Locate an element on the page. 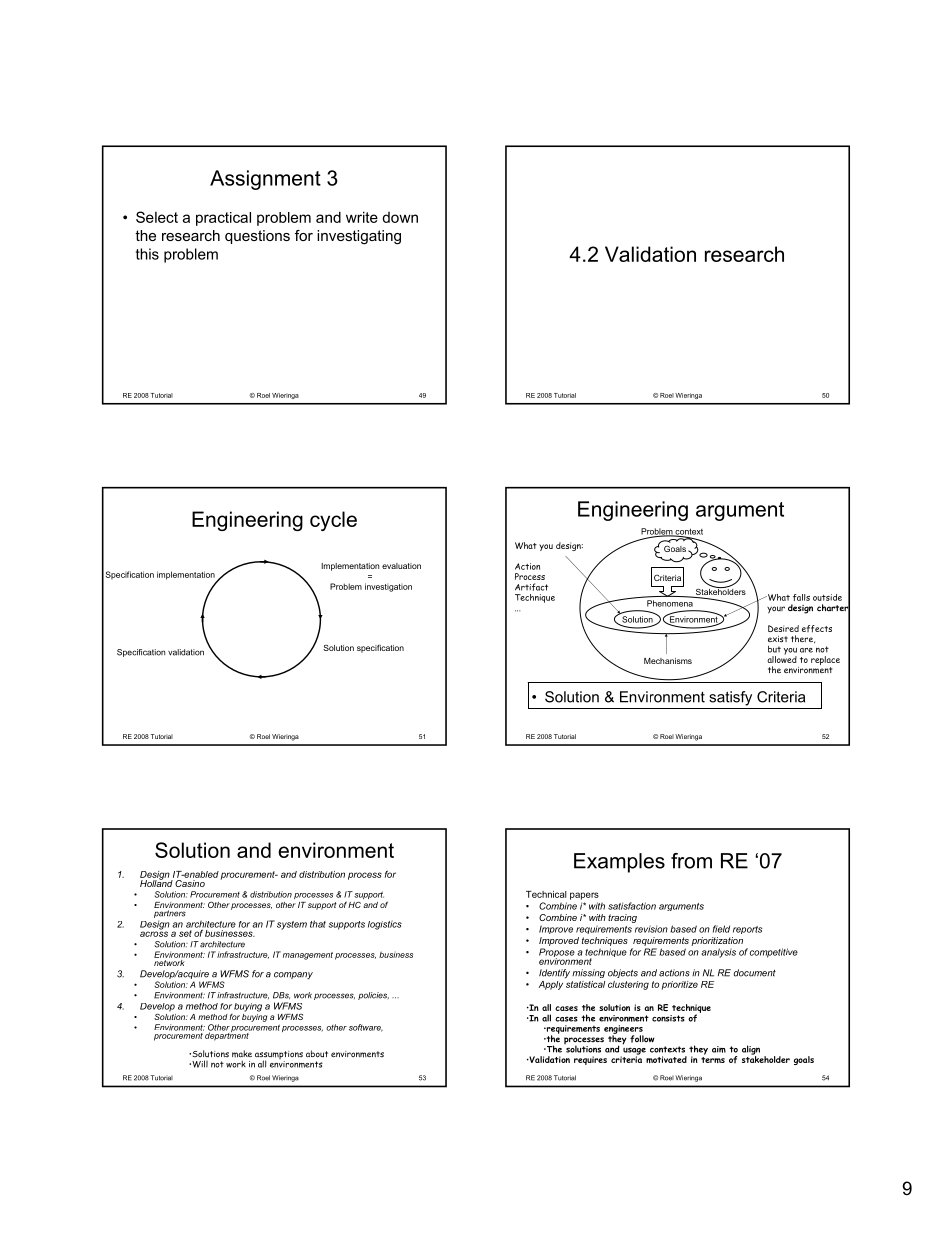 The image size is (952, 1233). align is located at coordinates (751, 1051).
